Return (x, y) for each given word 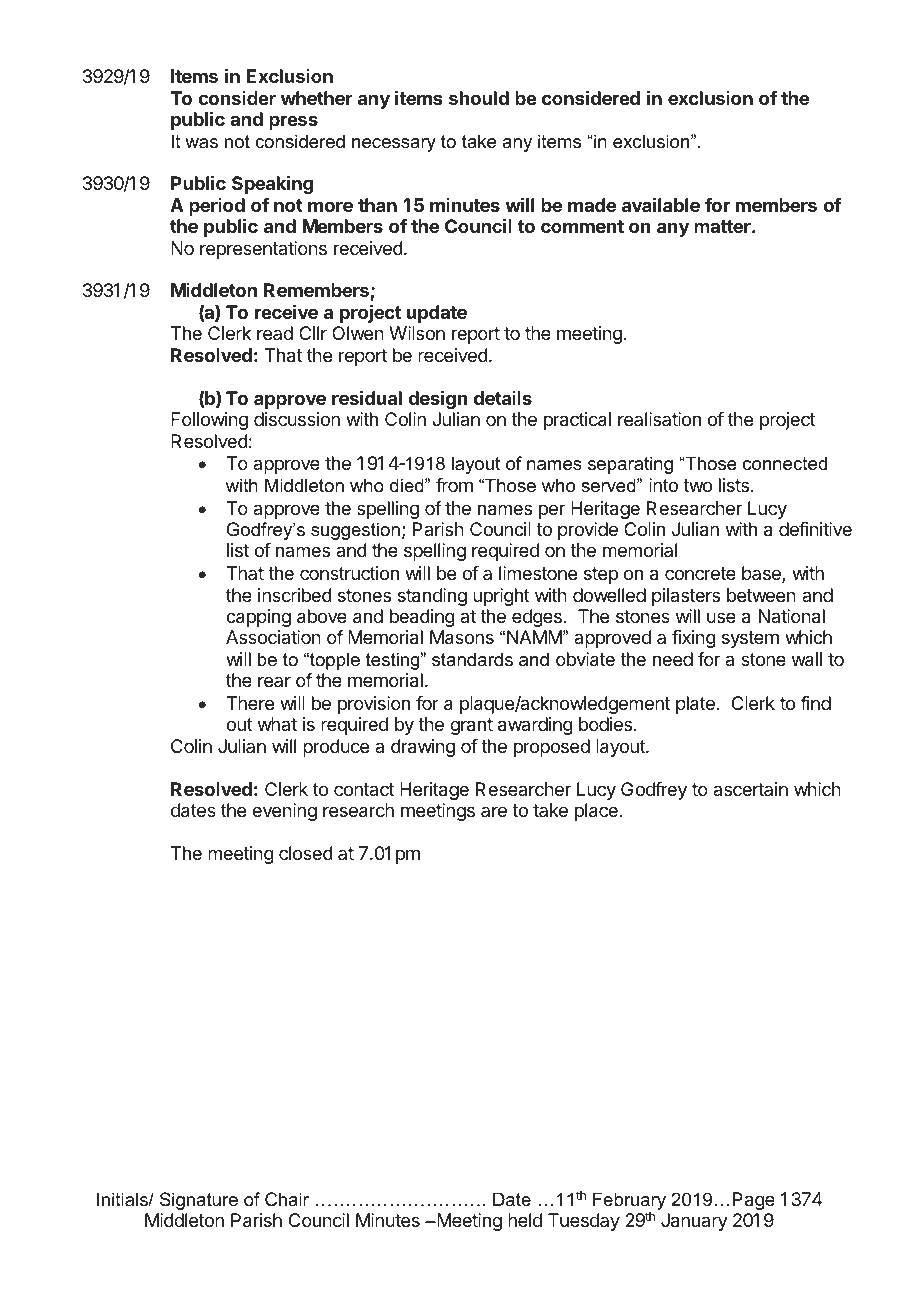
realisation (659, 419)
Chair (287, 1199)
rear (274, 681)
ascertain (750, 789)
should (479, 98)
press (293, 122)
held (525, 1220)
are (494, 811)
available (661, 204)
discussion (297, 419)
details (503, 398)
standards (472, 659)
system (750, 639)
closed (306, 853)
